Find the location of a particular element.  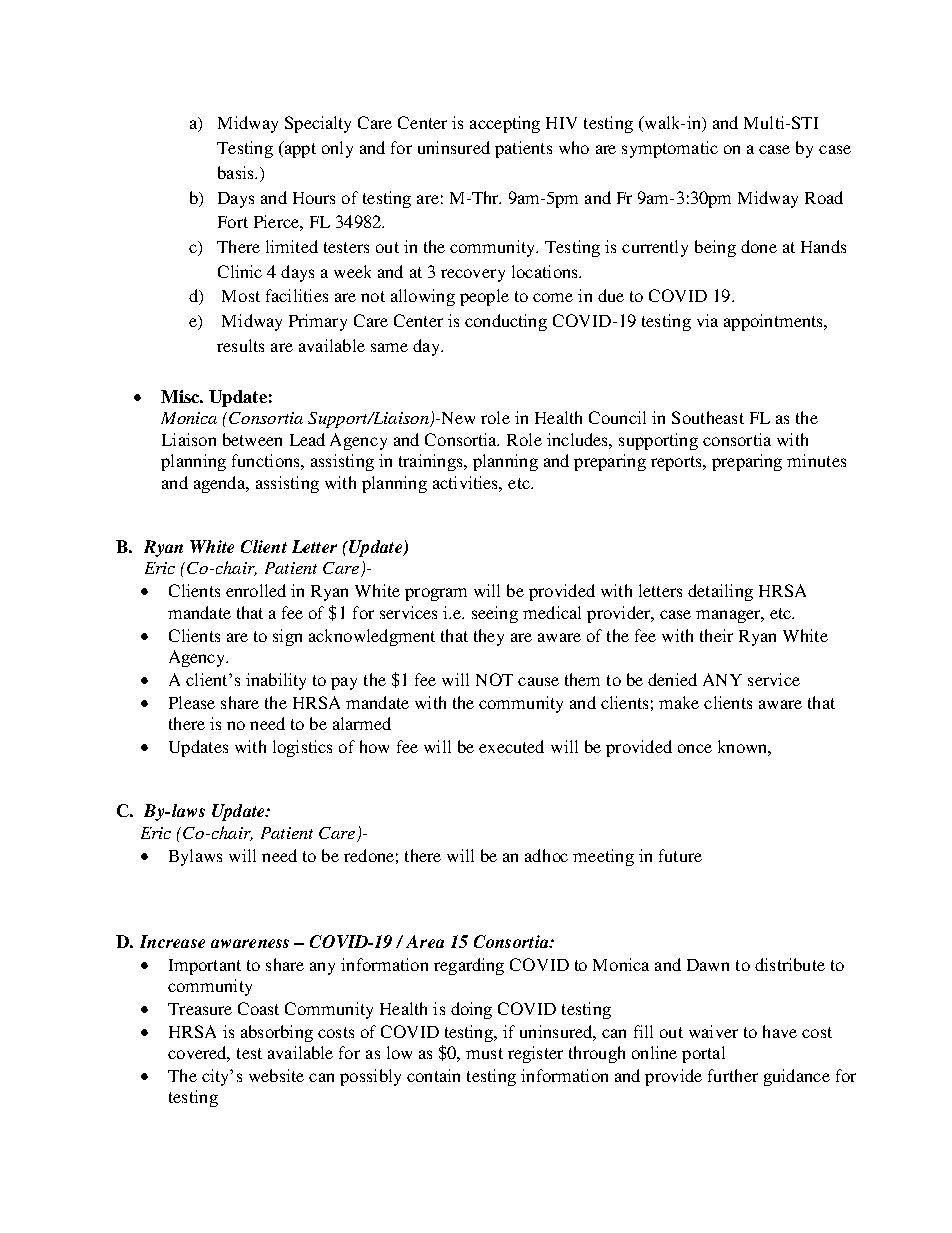

logistics is located at coordinates (302, 748).
